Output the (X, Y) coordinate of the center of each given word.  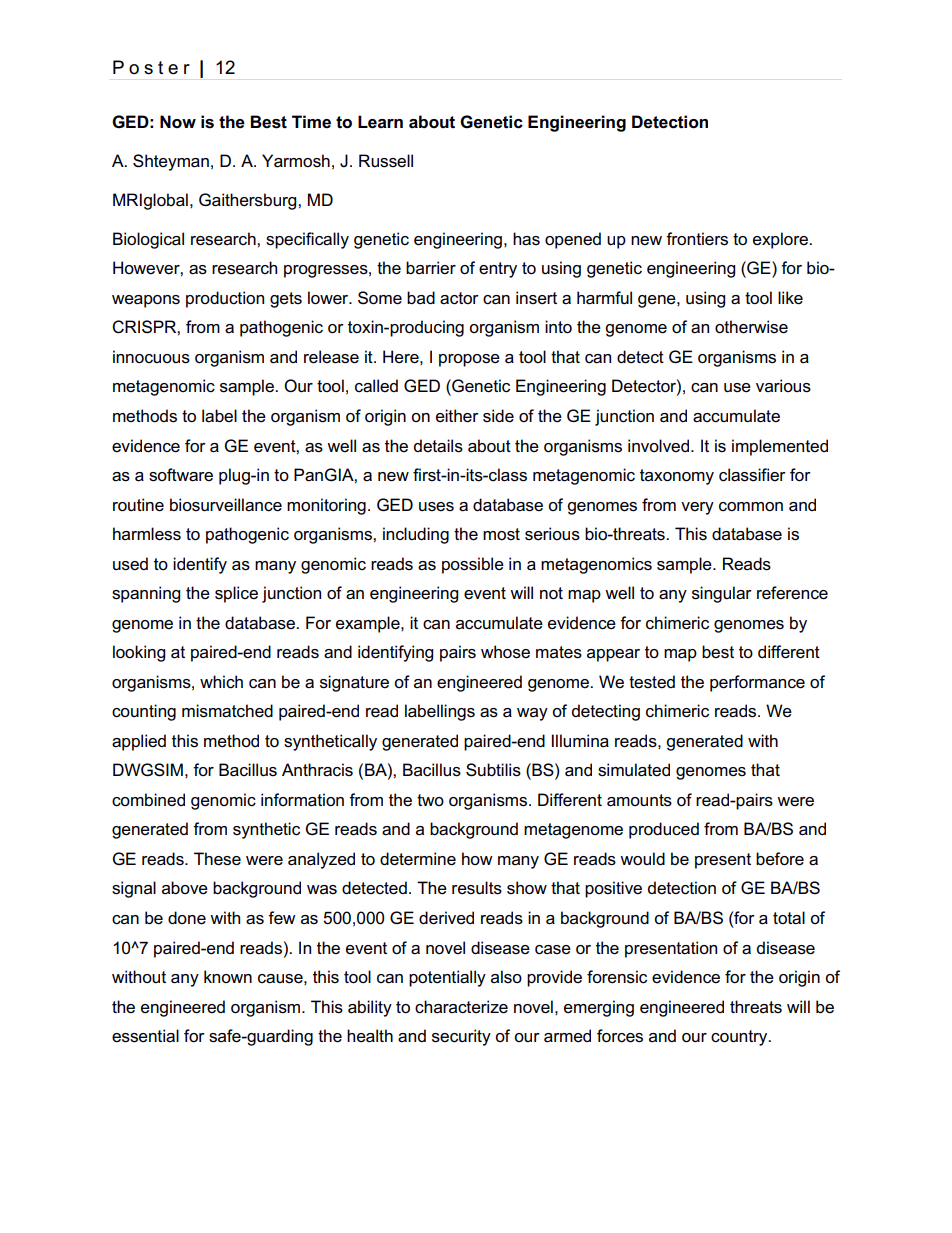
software (181, 475)
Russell (386, 161)
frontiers (697, 239)
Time (311, 122)
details (438, 446)
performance (757, 683)
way (532, 714)
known (228, 976)
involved (660, 446)
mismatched (227, 711)
